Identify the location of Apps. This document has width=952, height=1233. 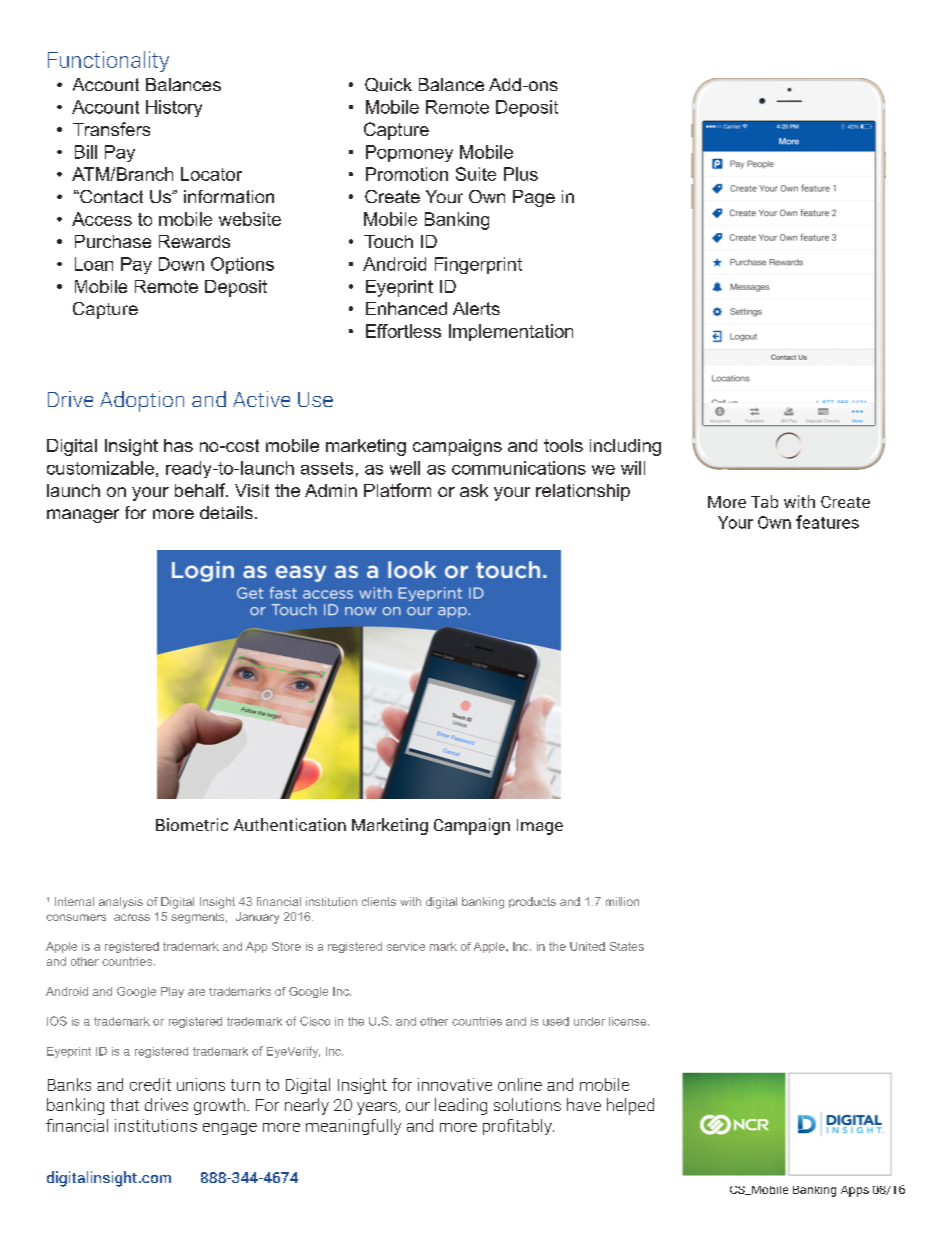
(855, 1191).
